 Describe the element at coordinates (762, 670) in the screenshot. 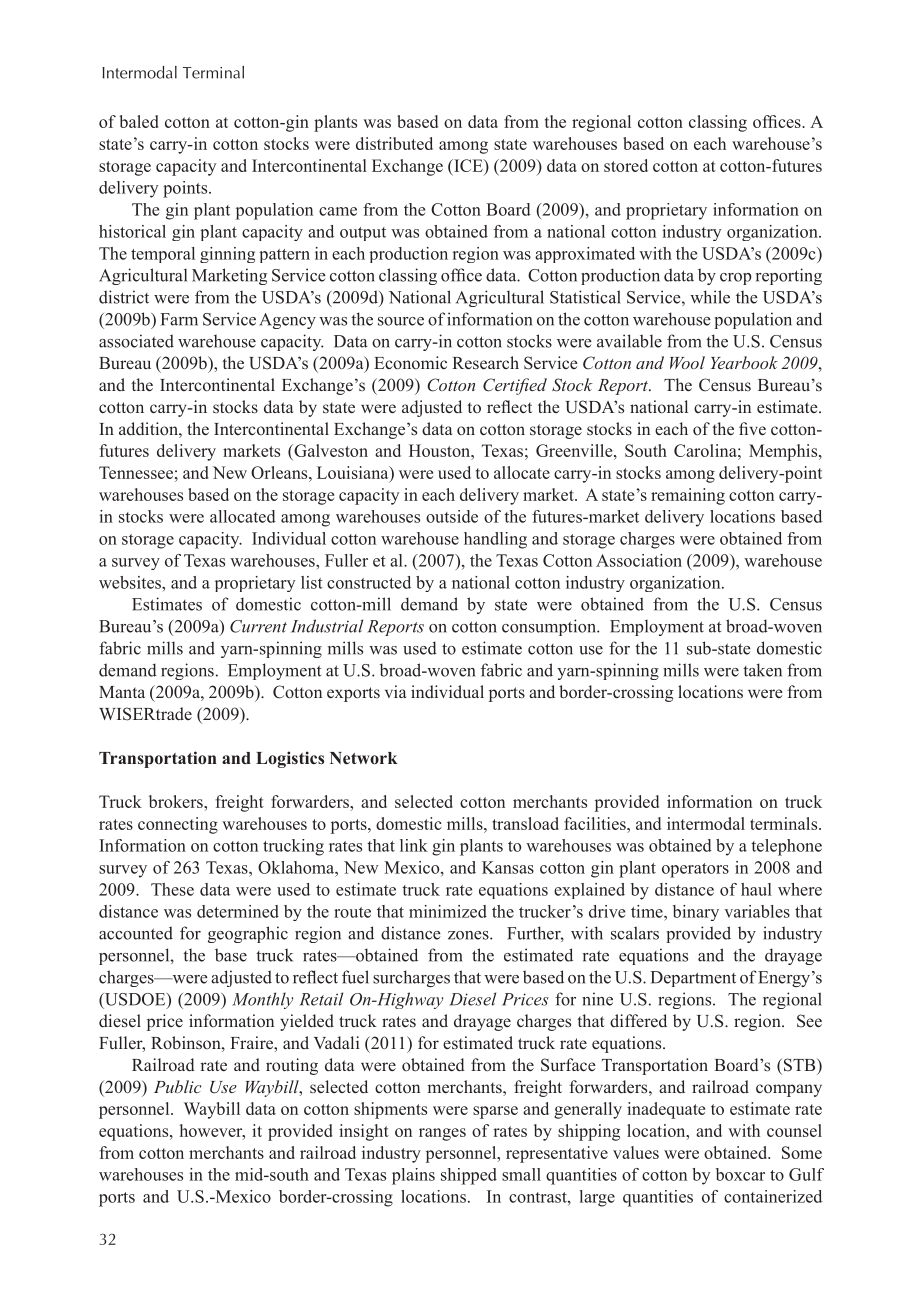

I see `taken` at that location.
